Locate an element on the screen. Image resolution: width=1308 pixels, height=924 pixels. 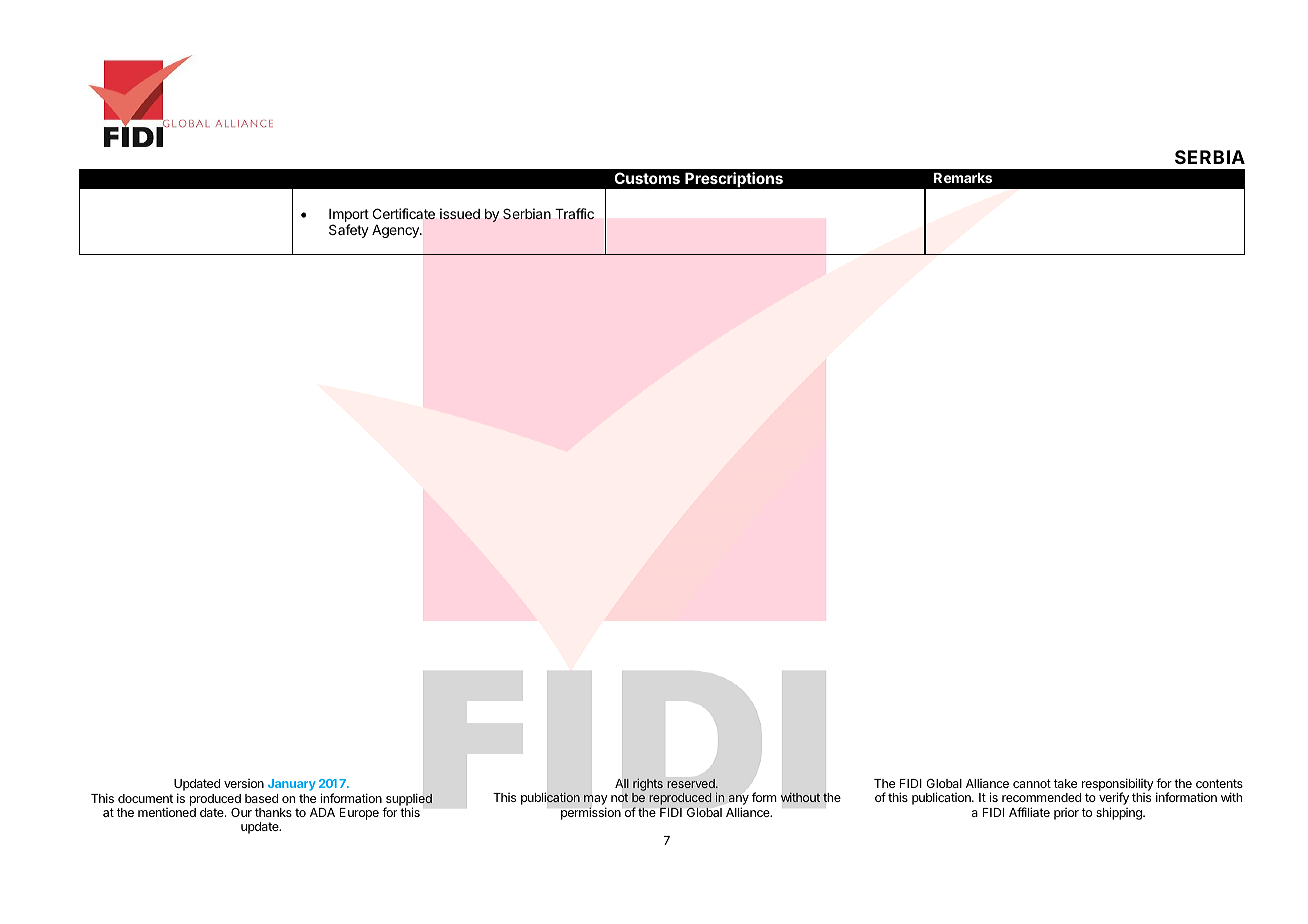
Traffic is located at coordinates (574, 213).
